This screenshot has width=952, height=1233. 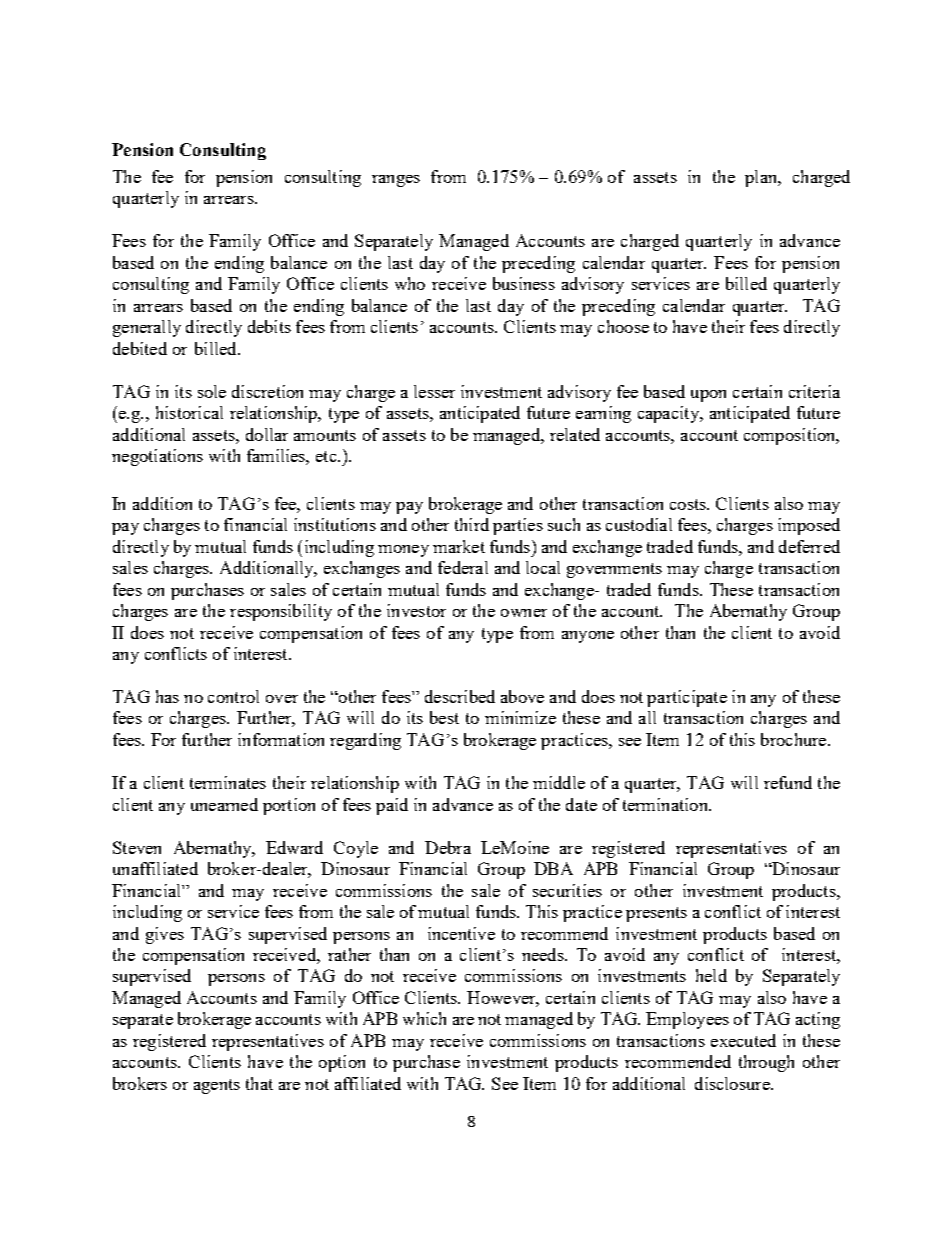 What do you see at coordinates (396, 181) in the screenshot?
I see `ranges` at bounding box center [396, 181].
